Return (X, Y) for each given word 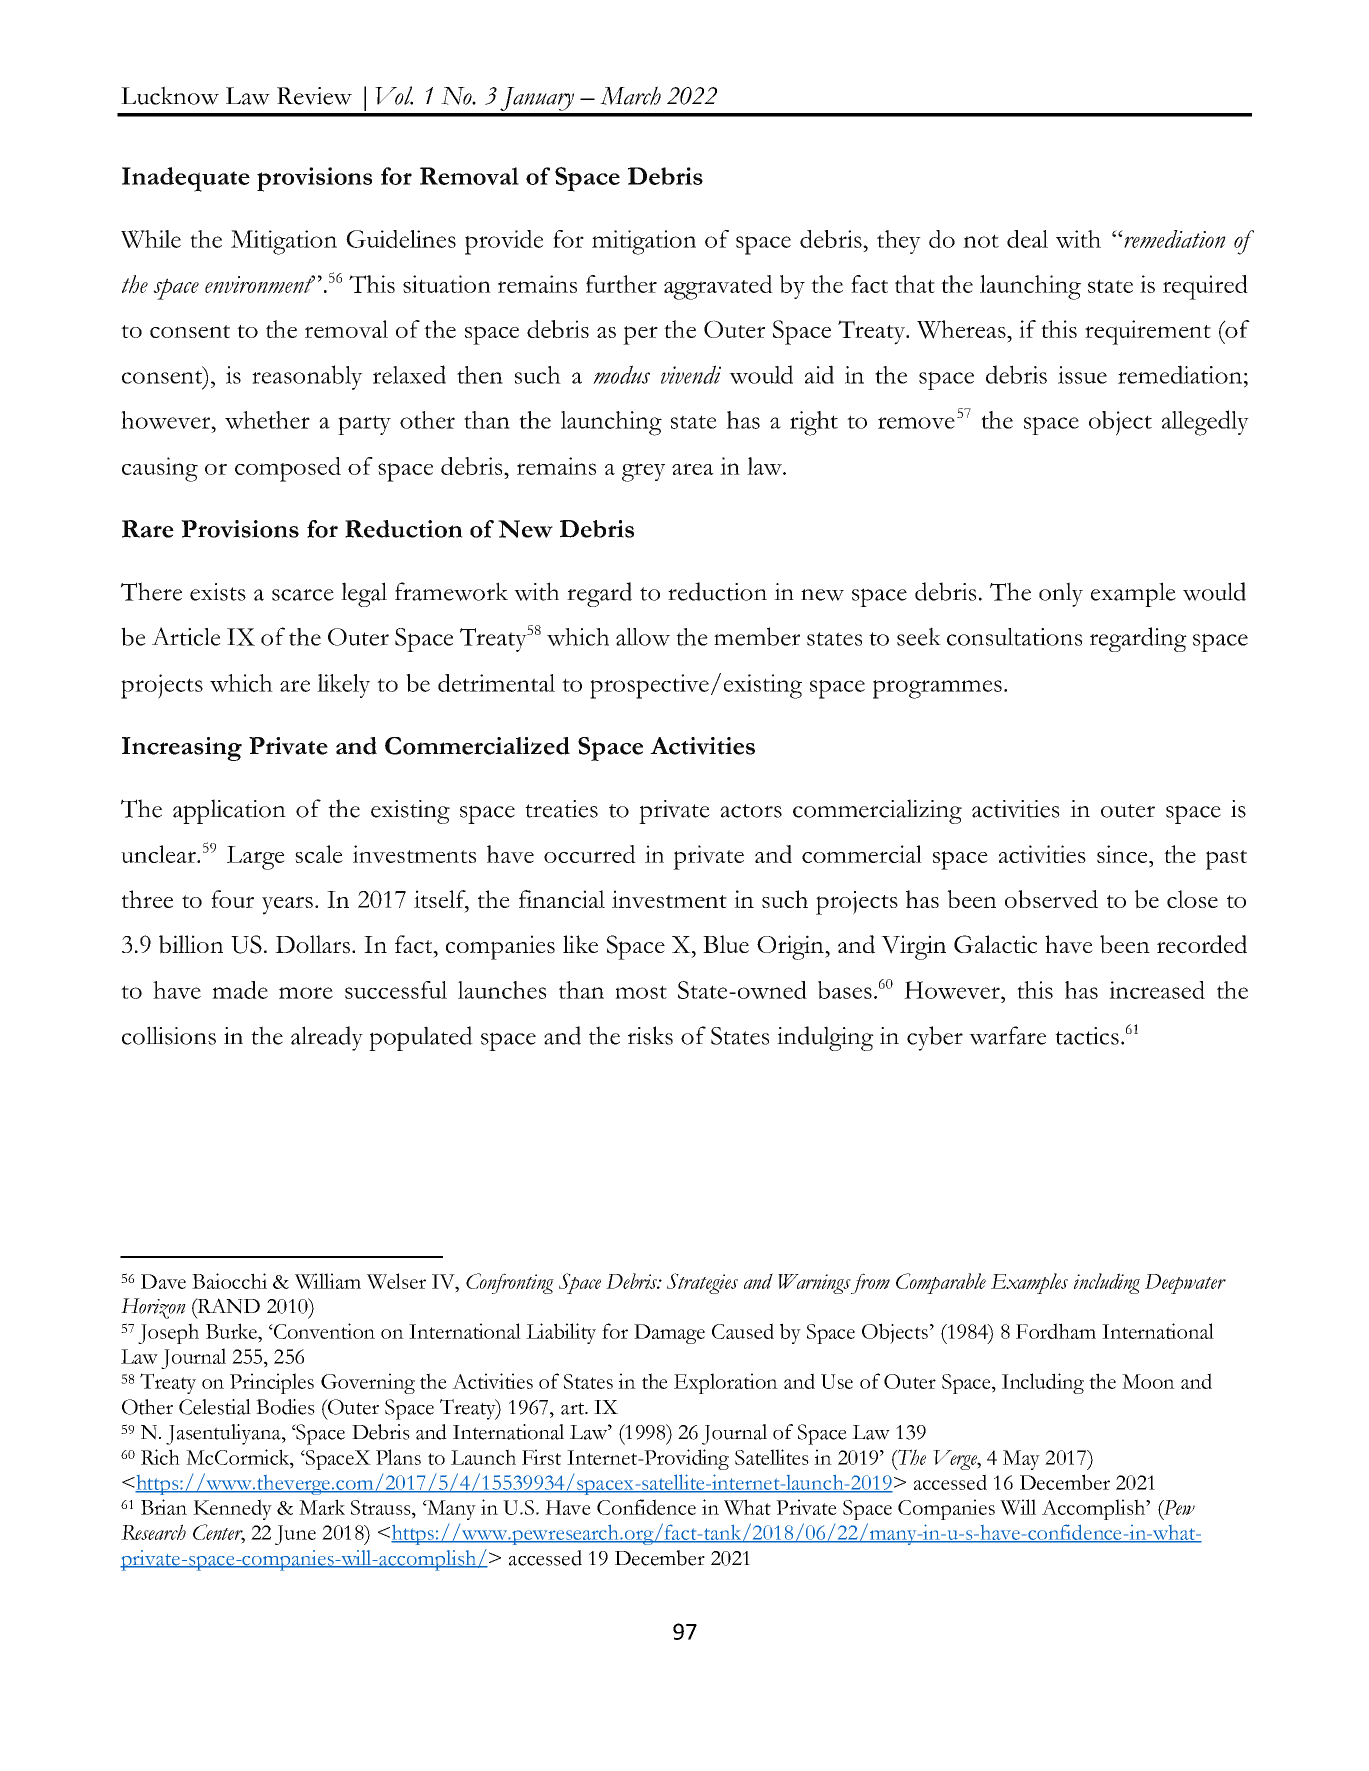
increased (1157, 990)
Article (186, 636)
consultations (1014, 637)
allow (643, 637)
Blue (726, 944)
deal (1027, 239)
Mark (322, 1507)
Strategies (702, 1283)
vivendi (691, 374)
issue (1082, 375)
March (630, 95)
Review (314, 96)
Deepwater (1185, 1284)
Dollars (312, 944)
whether (267, 420)
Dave (163, 1281)
